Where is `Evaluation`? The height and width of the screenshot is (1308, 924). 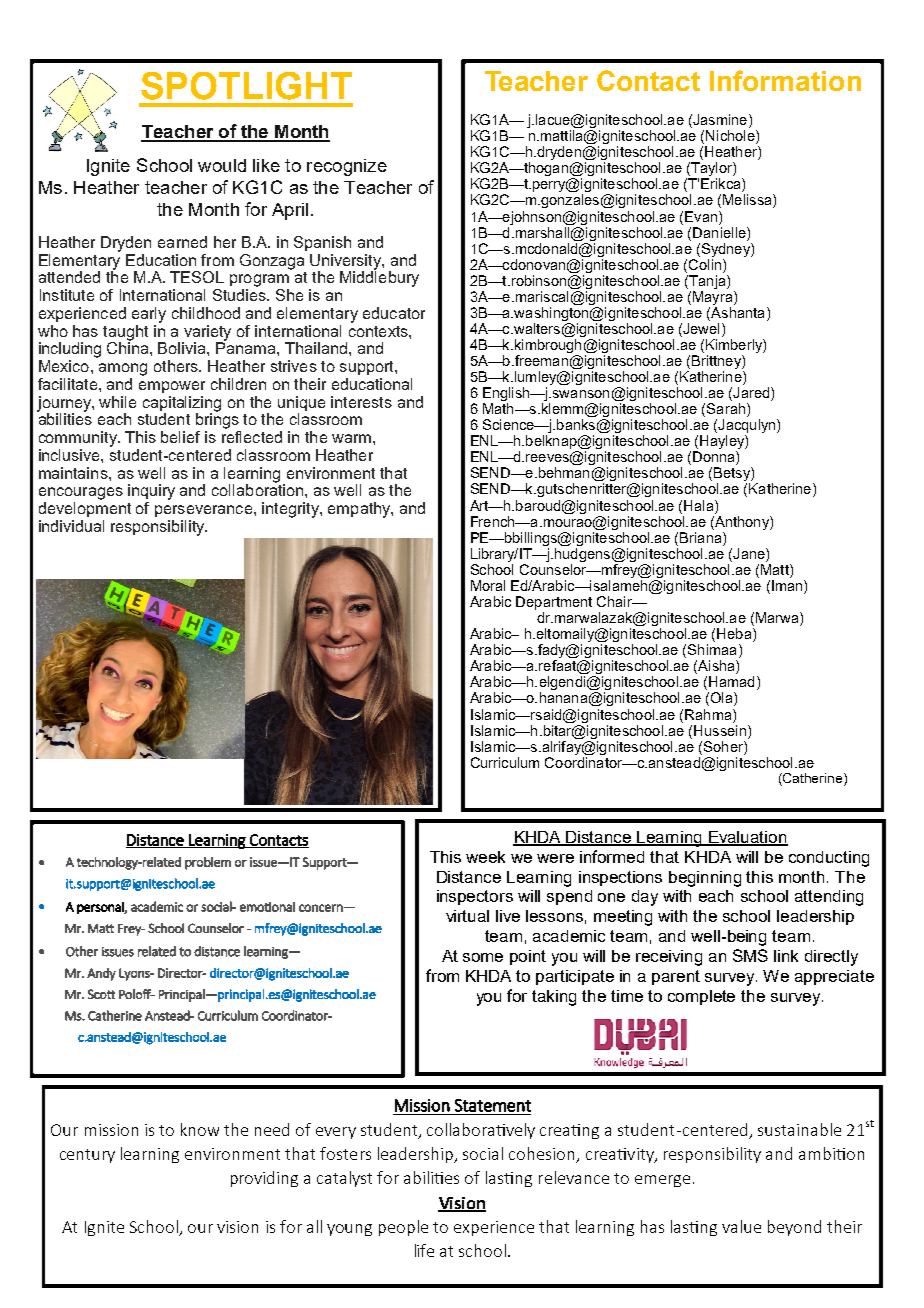
Evaluation is located at coordinates (747, 838).
